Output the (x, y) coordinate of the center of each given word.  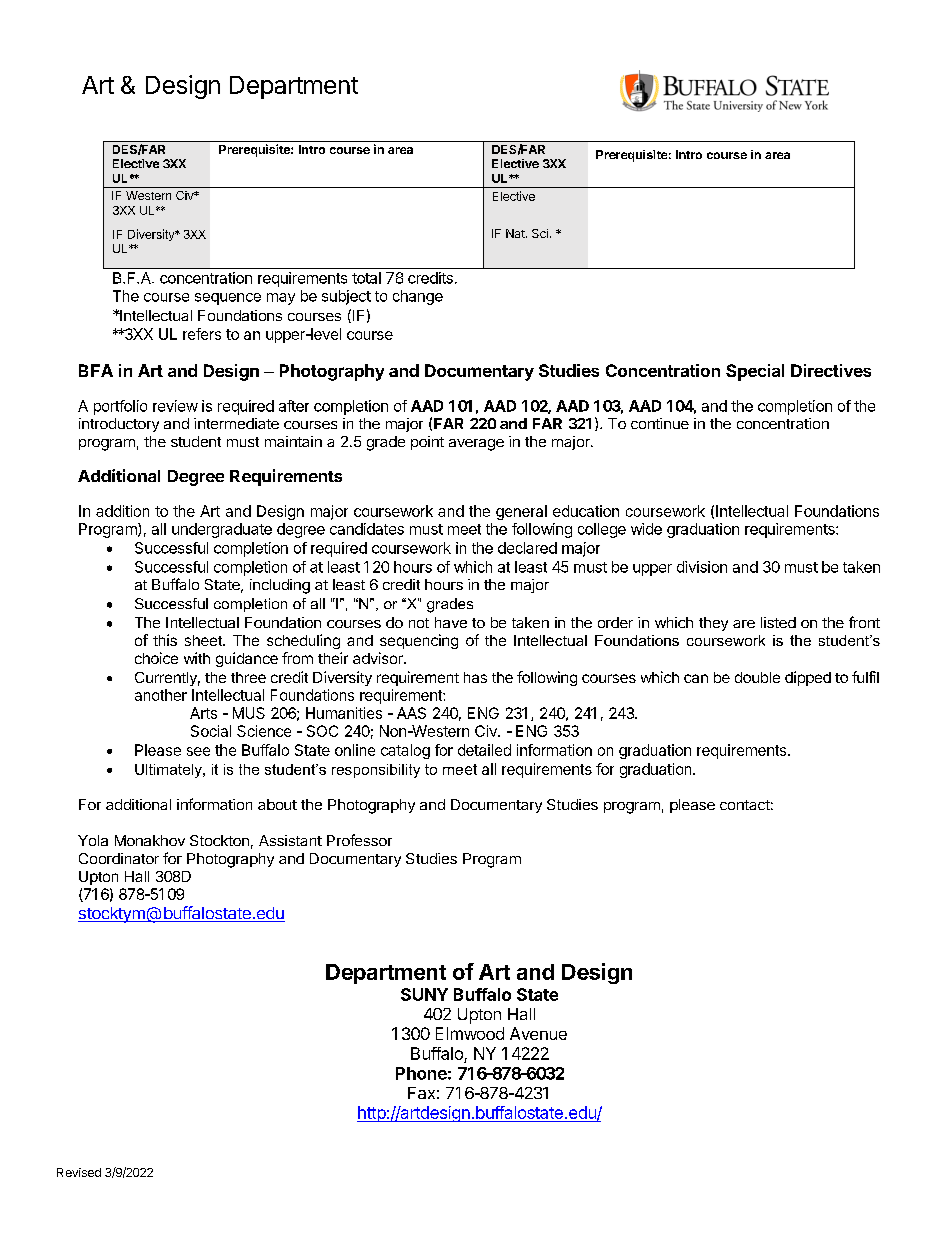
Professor (359, 840)
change (418, 297)
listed (778, 622)
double (757, 677)
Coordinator (119, 858)
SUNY (424, 994)
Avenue (538, 1033)
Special (755, 372)
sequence (228, 299)
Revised (79, 1172)
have (451, 622)
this (165, 640)
